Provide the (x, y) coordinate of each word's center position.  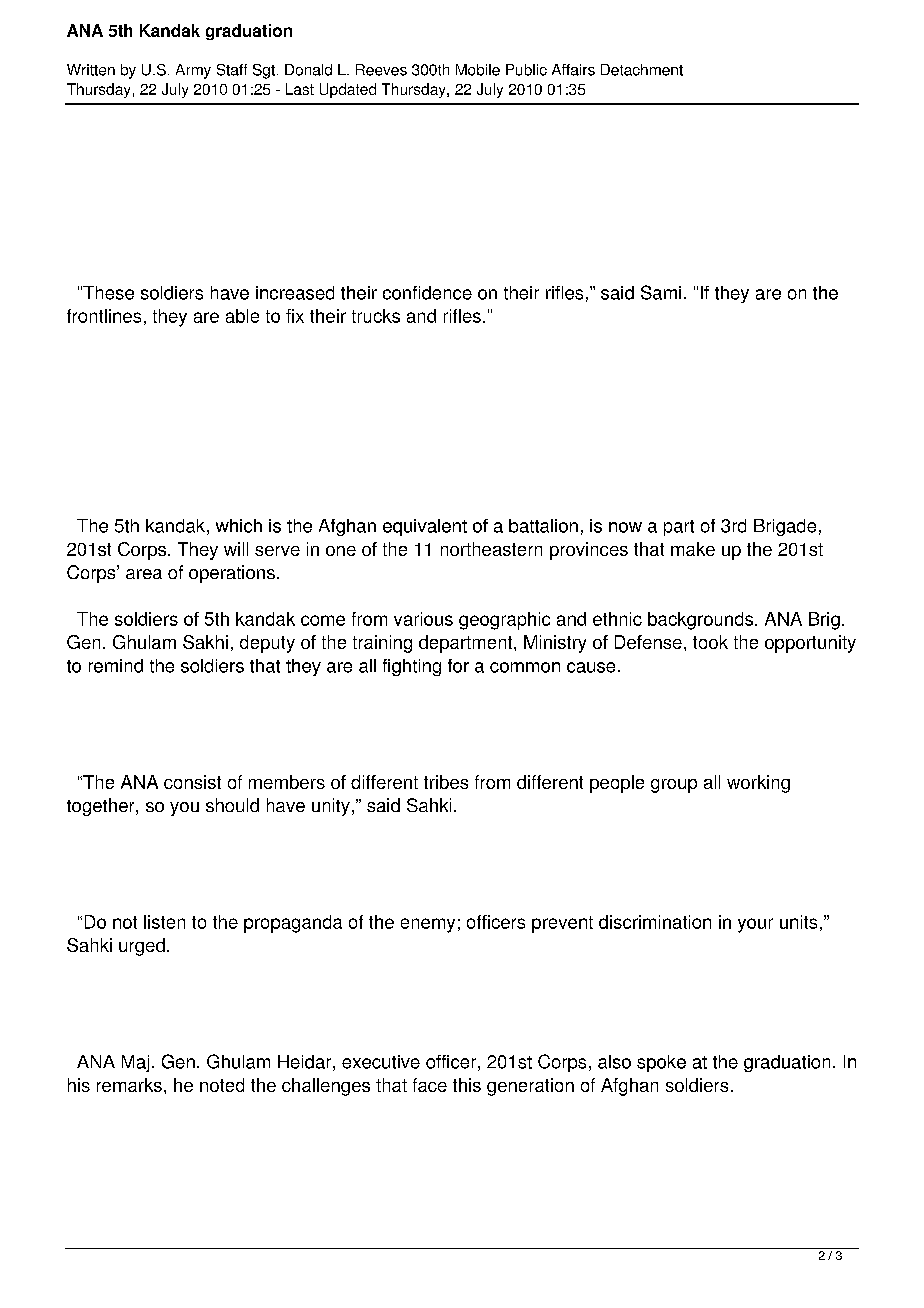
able (242, 316)
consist (192, 782)
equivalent (425, 527)
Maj (135, 1063)
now (625, 527)
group (674, 786)
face (430, 1085)
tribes (446, 782)
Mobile (478, 70)
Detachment (642, 70)
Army (193, 71)
